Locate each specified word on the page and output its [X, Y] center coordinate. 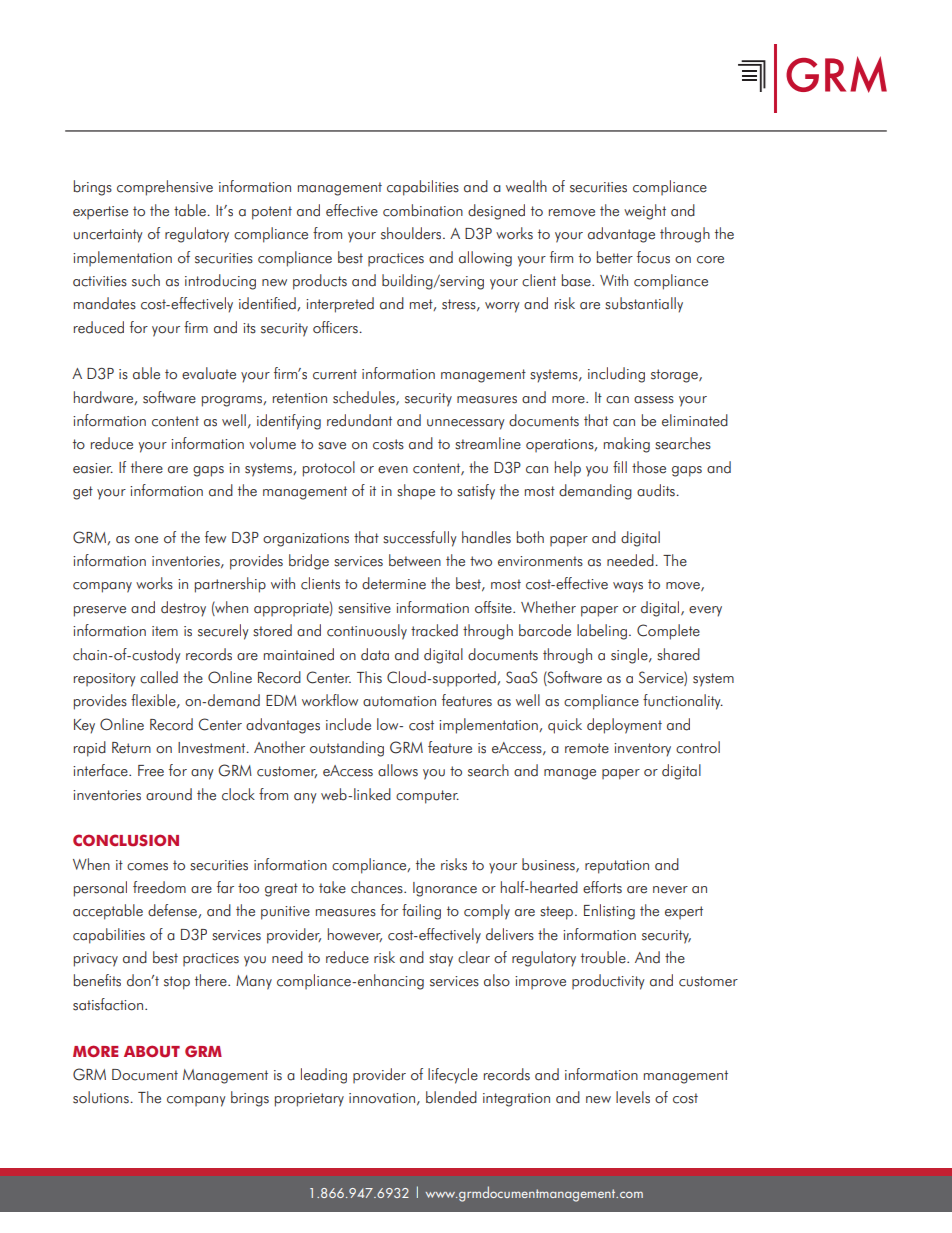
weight [645, 212]
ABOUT [152, 1051]
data [375, 654]
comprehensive [165, 188]
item [165, 631]
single [630, 656]
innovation [383, 1099]
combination [423, 210]
